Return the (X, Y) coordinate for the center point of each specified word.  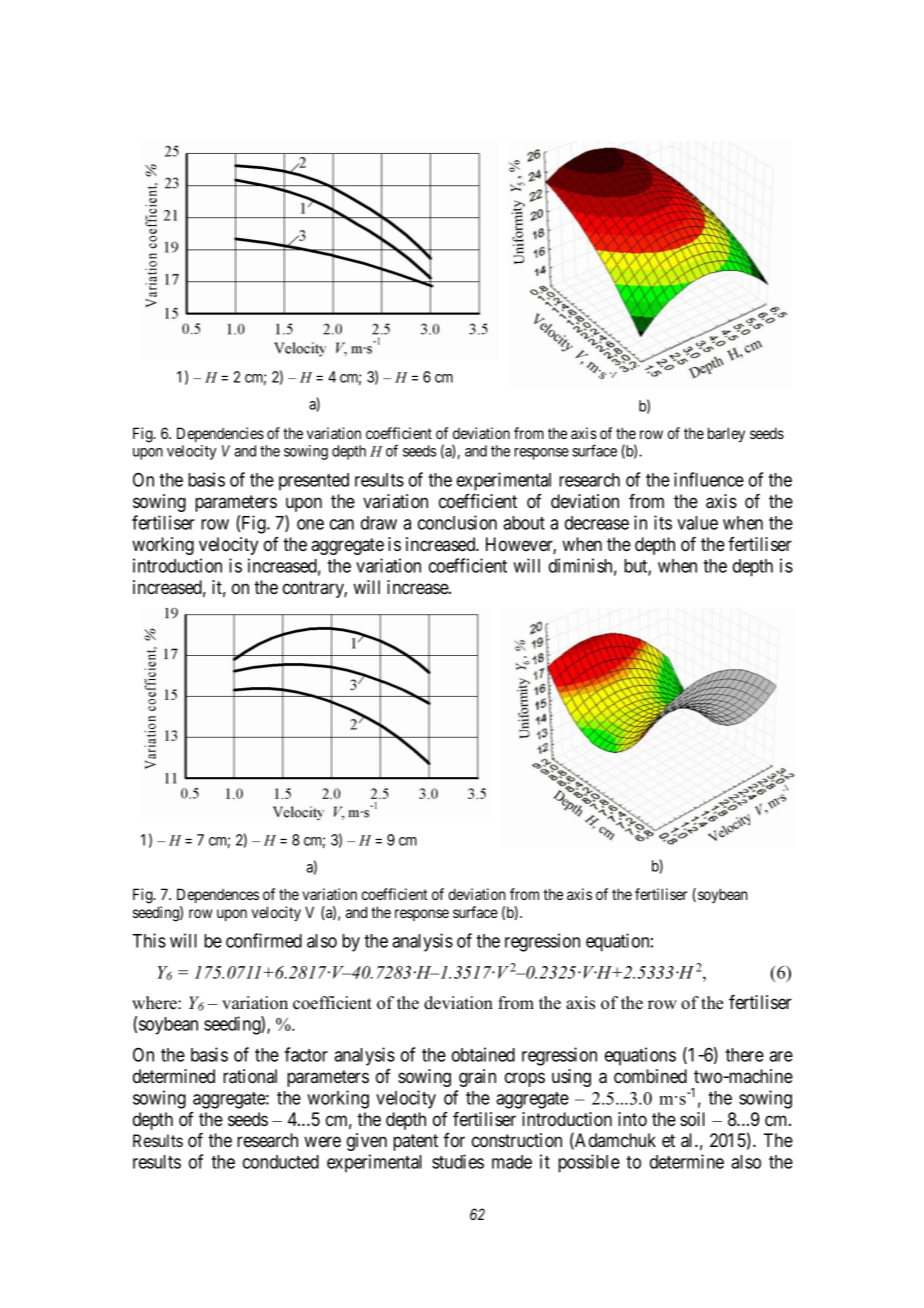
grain (477, 1078)
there (744, 1055)
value (697, 523)
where (155, 1003)
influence (709, 479)
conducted (281, 1162)
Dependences (218, 895)
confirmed (264, 940)
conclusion (457, 522)
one (310, 524)
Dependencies (220, 434)
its (663, 522)
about (524, 523)
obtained (483, 1054)
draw (379, 523)
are (781, 1056)
